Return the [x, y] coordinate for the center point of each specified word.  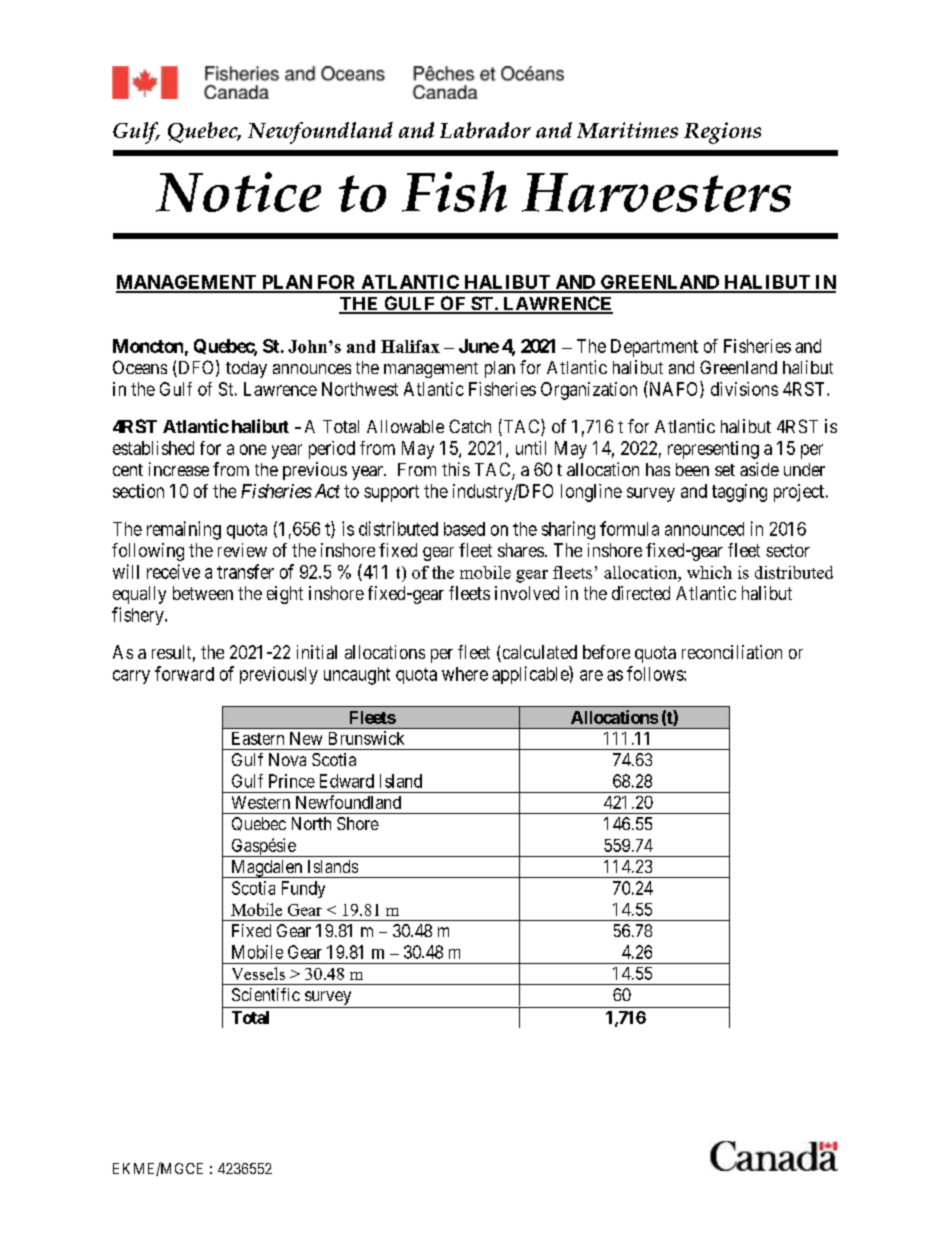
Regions [722, 133]
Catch [470, 426]
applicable [531, 675]
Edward [347, 781]
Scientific [266, 994]
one [253, 449]
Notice [238, 192]
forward [184, 673]
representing [713, 450]
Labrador [485, 130]
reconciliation [732, 652]
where [465, 674]
